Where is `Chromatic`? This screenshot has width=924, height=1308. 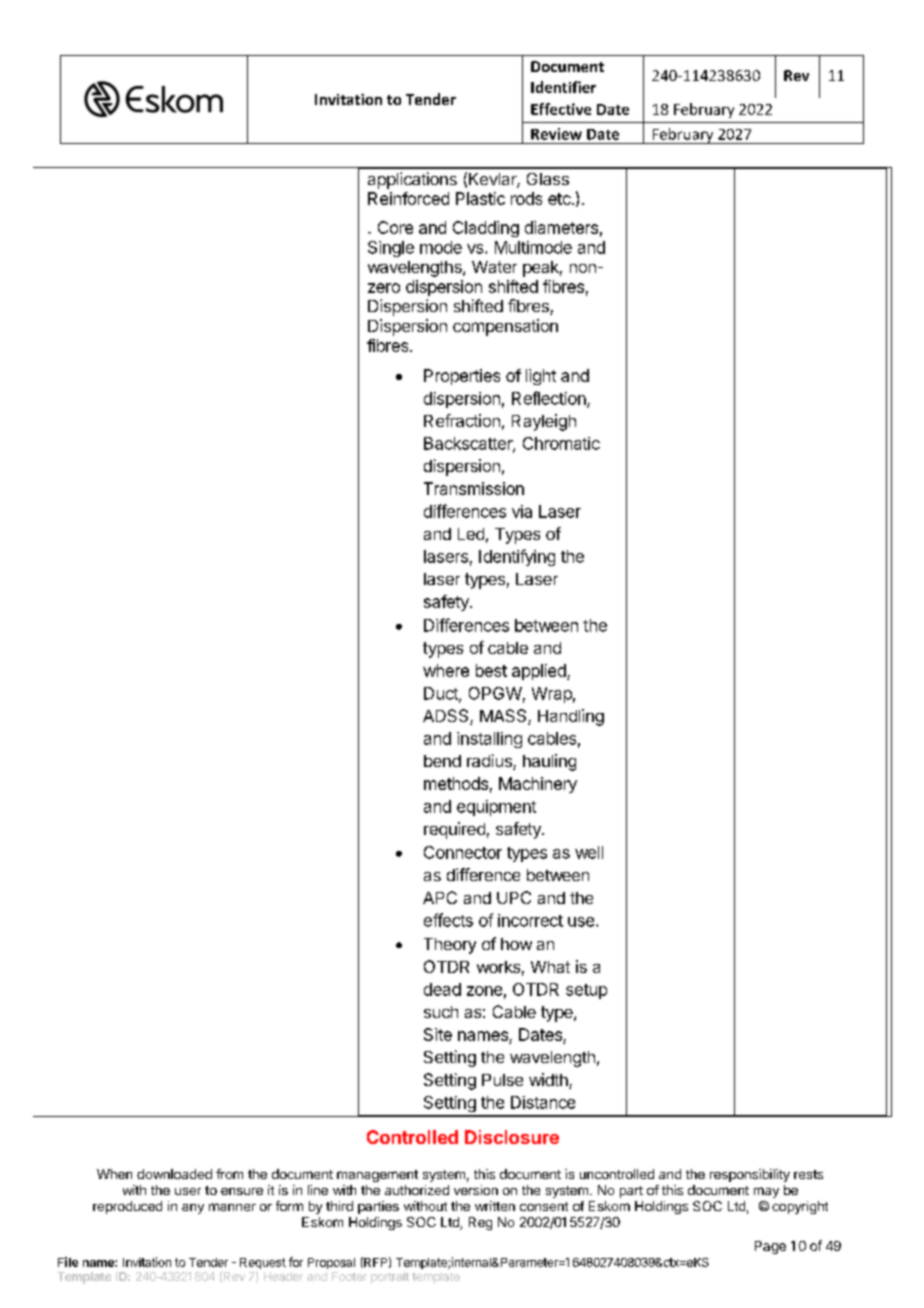
Chromatic is located at coordinates (561, 443).
